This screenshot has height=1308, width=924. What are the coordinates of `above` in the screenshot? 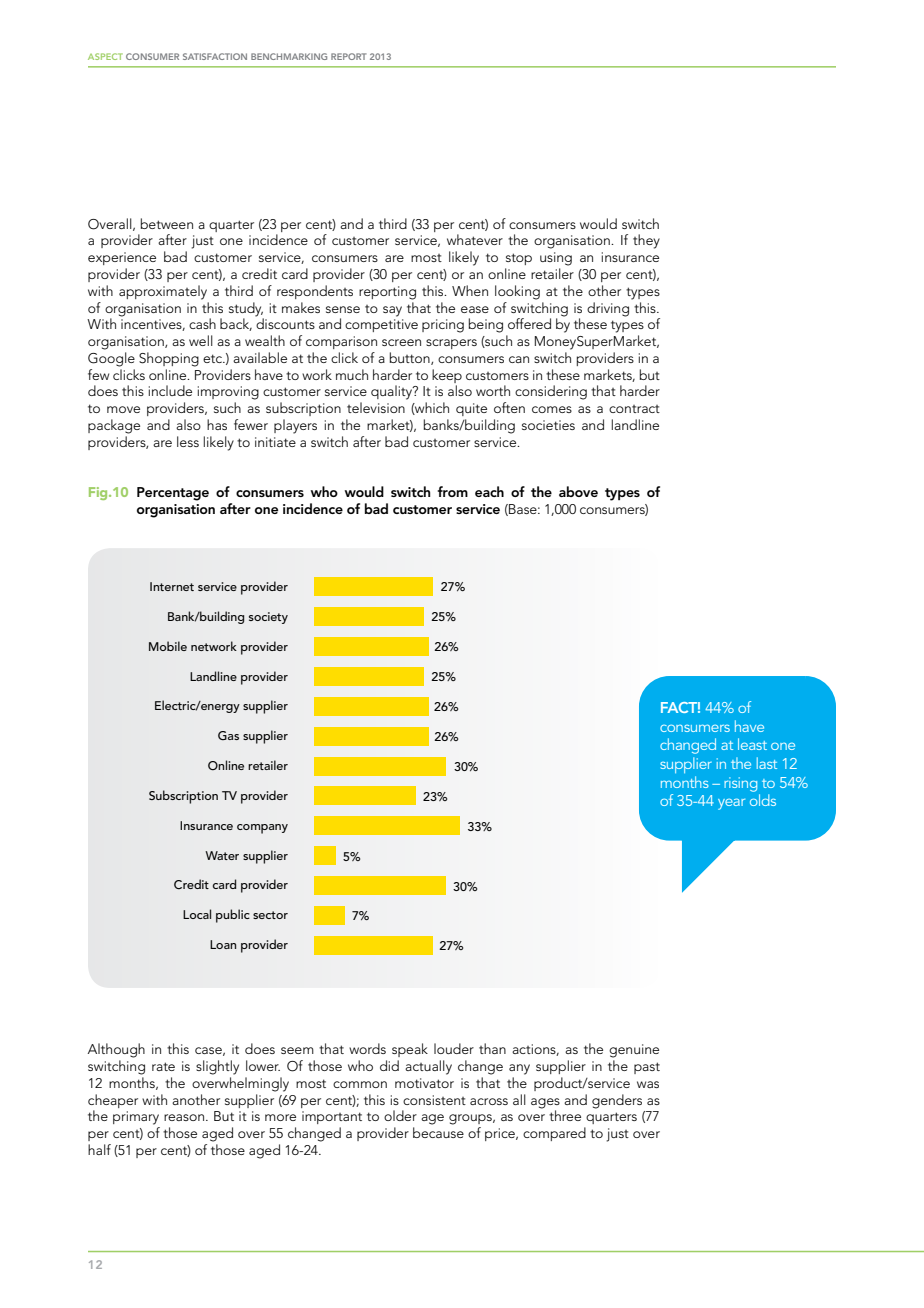 It's located at (578, 491).
